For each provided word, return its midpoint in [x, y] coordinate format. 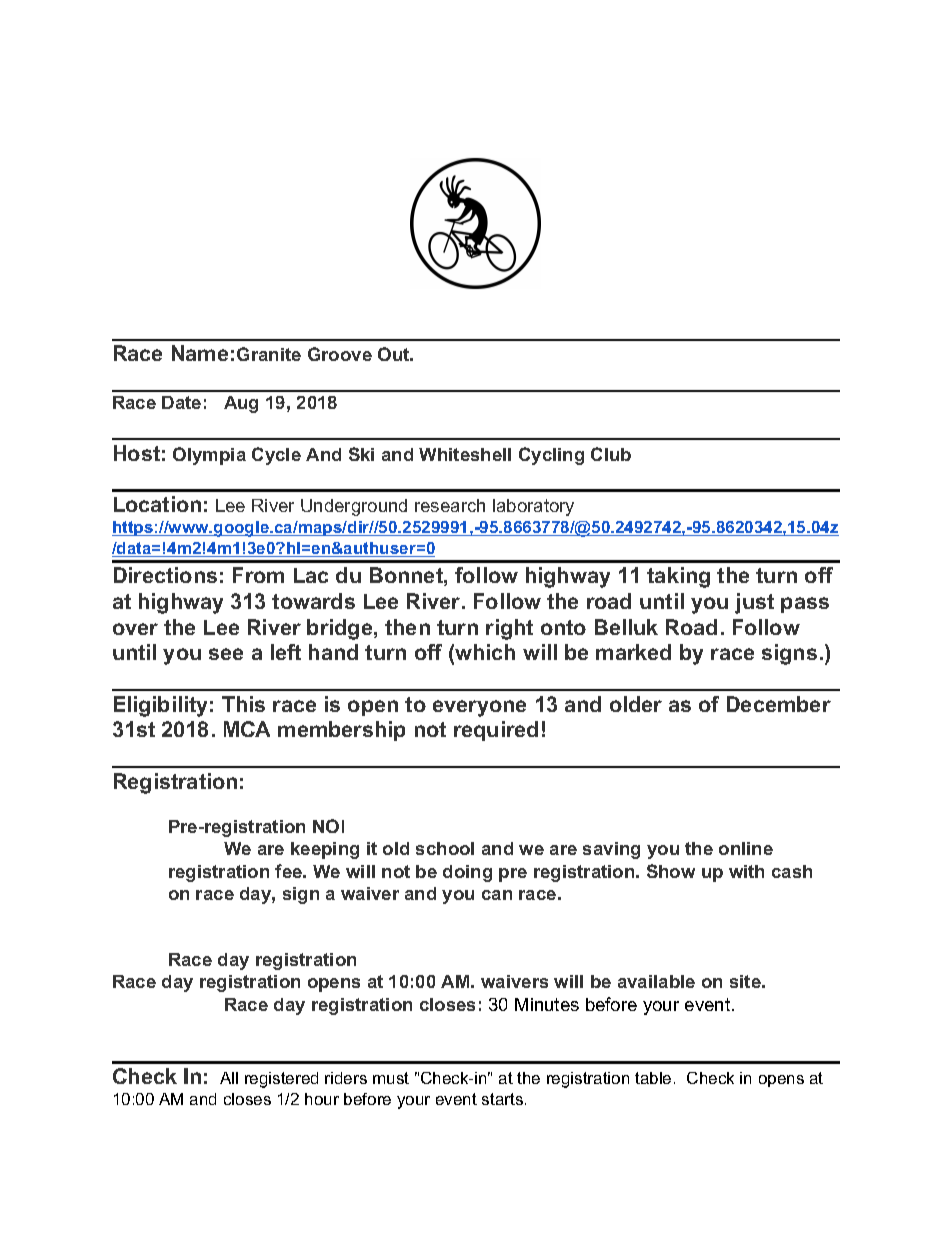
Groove [340, 354]
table [653, 1078]
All [229, 1078]
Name [200, 353]
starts [502, 1099]
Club [611, 454]
